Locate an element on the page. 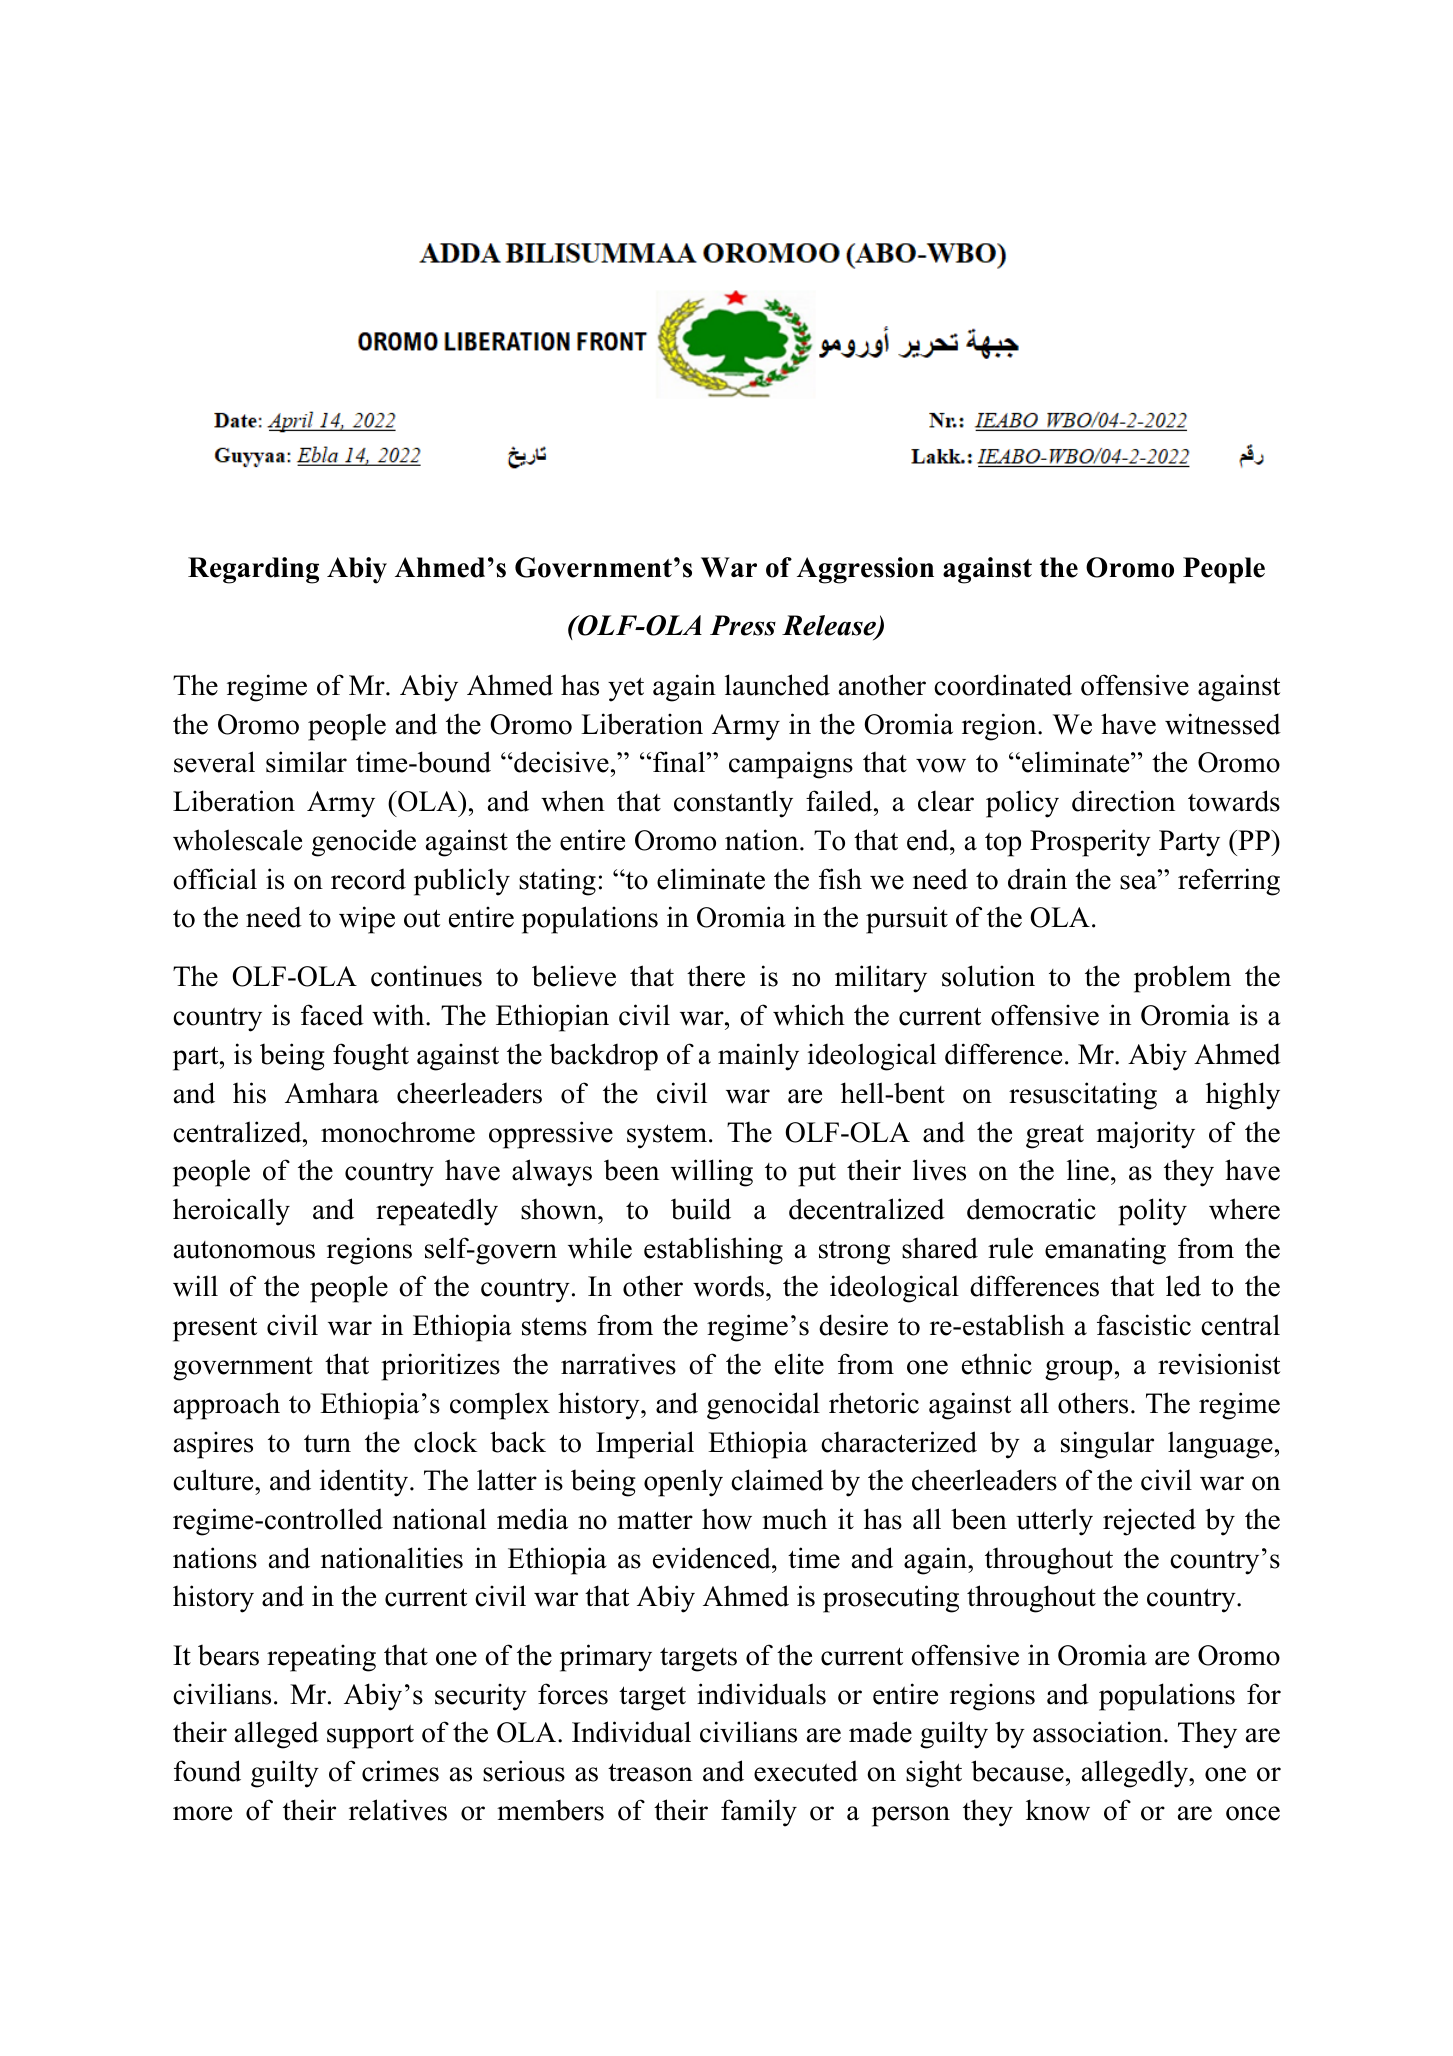  group is located at coordinates (1078, 1370).
